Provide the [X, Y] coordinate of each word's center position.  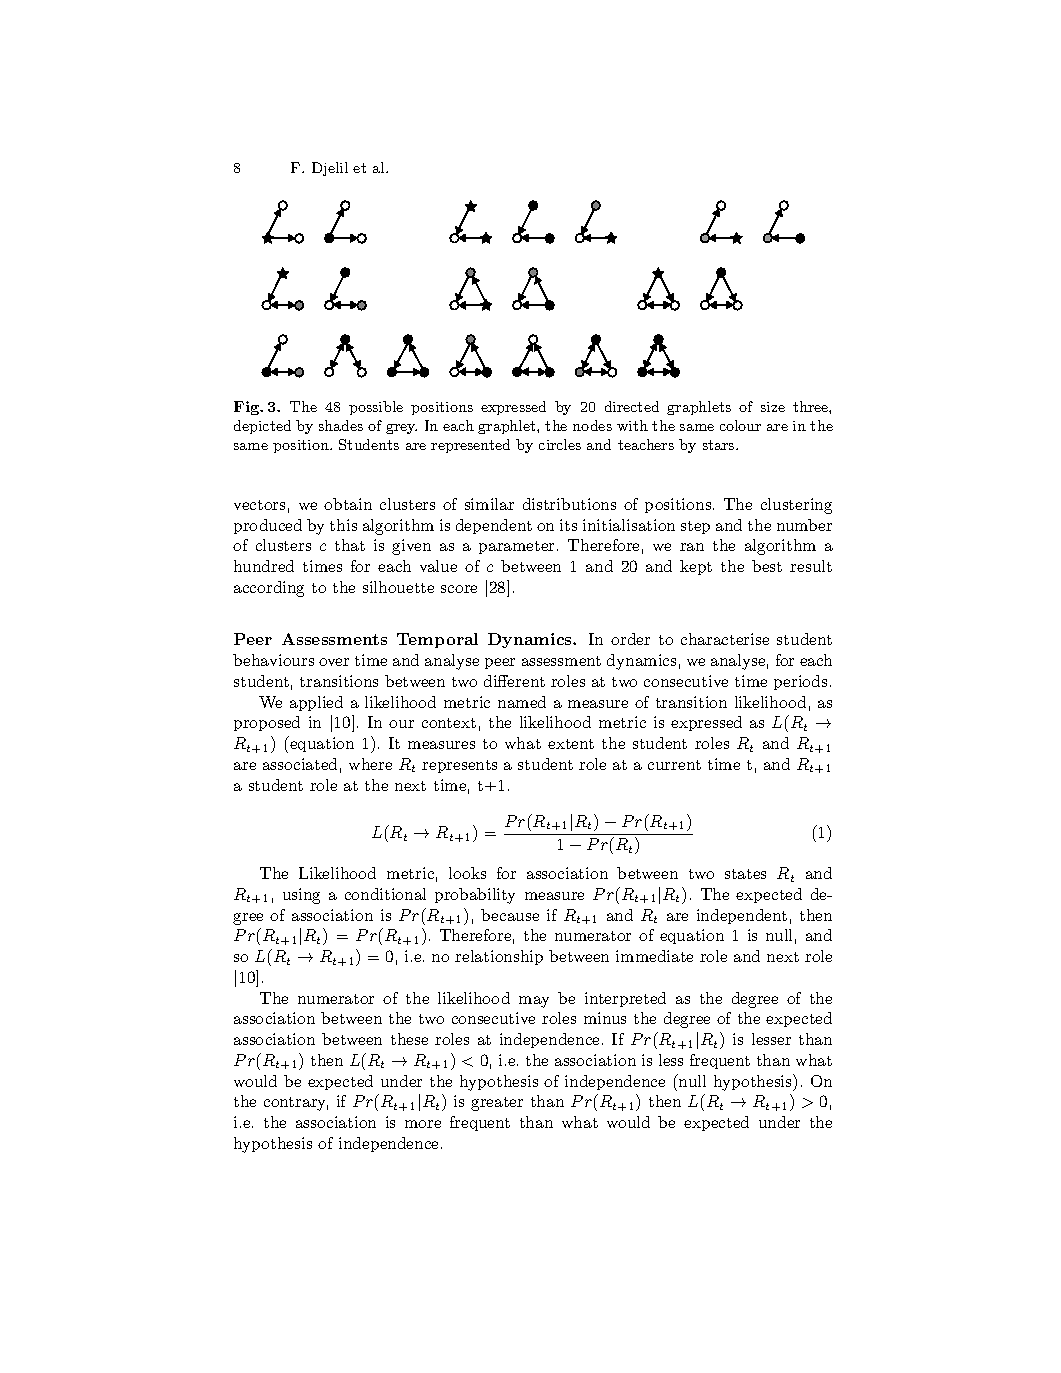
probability [475, 896]
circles [560, 444]
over [334, 662]
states [745, 874]
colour [740, 425]
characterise [725, 639]
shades [341, 425]
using [301, 896]
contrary [296, 1104]
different [514, 681]
